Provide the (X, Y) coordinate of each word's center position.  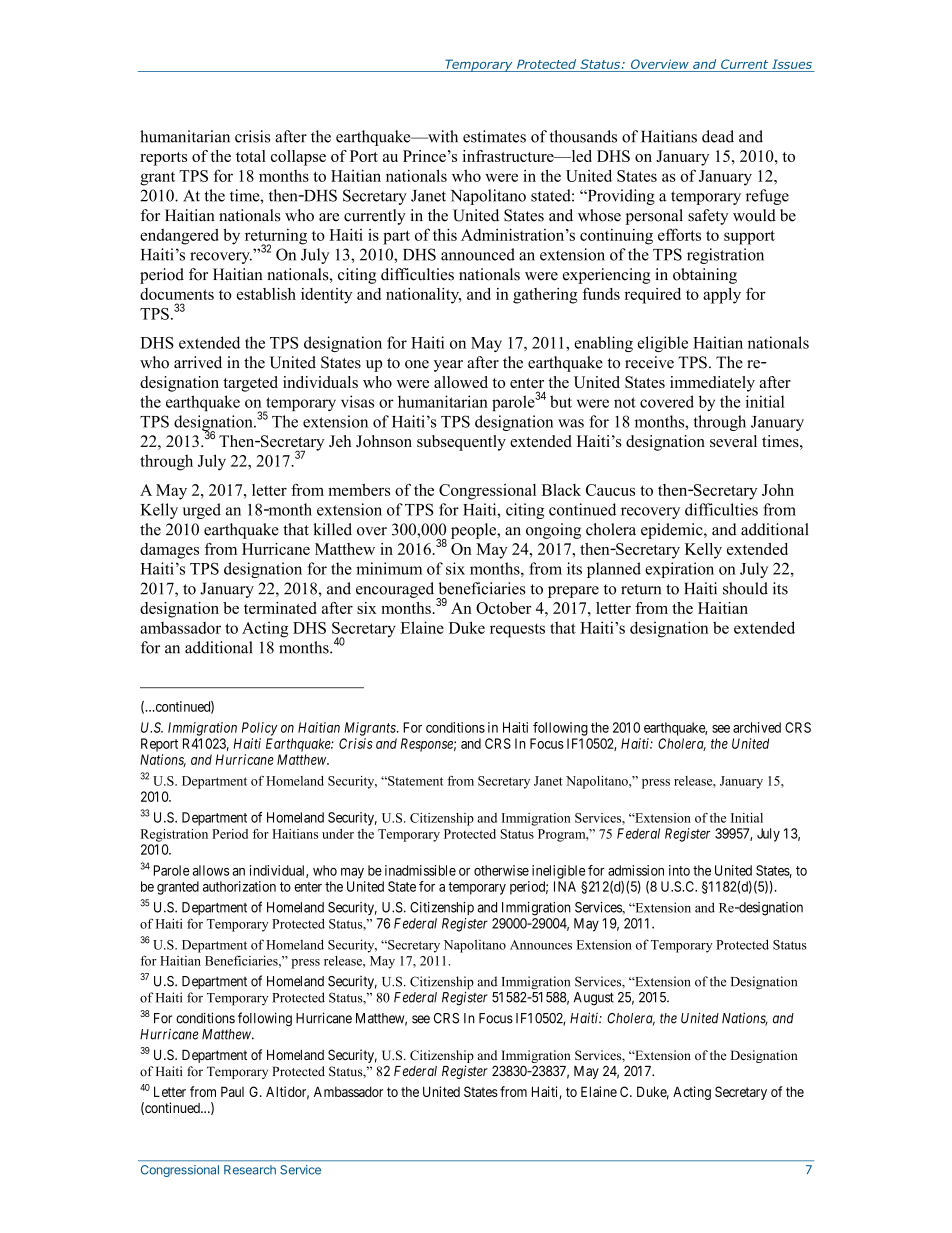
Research (250, 1170)
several (733, 441)
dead (718, 136)
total (251, 156)
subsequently (461, 443)
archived (757, 727)
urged (201, 511)
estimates (494, 136)
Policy (260, 729)
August (594, 999)
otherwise (501, 870)
